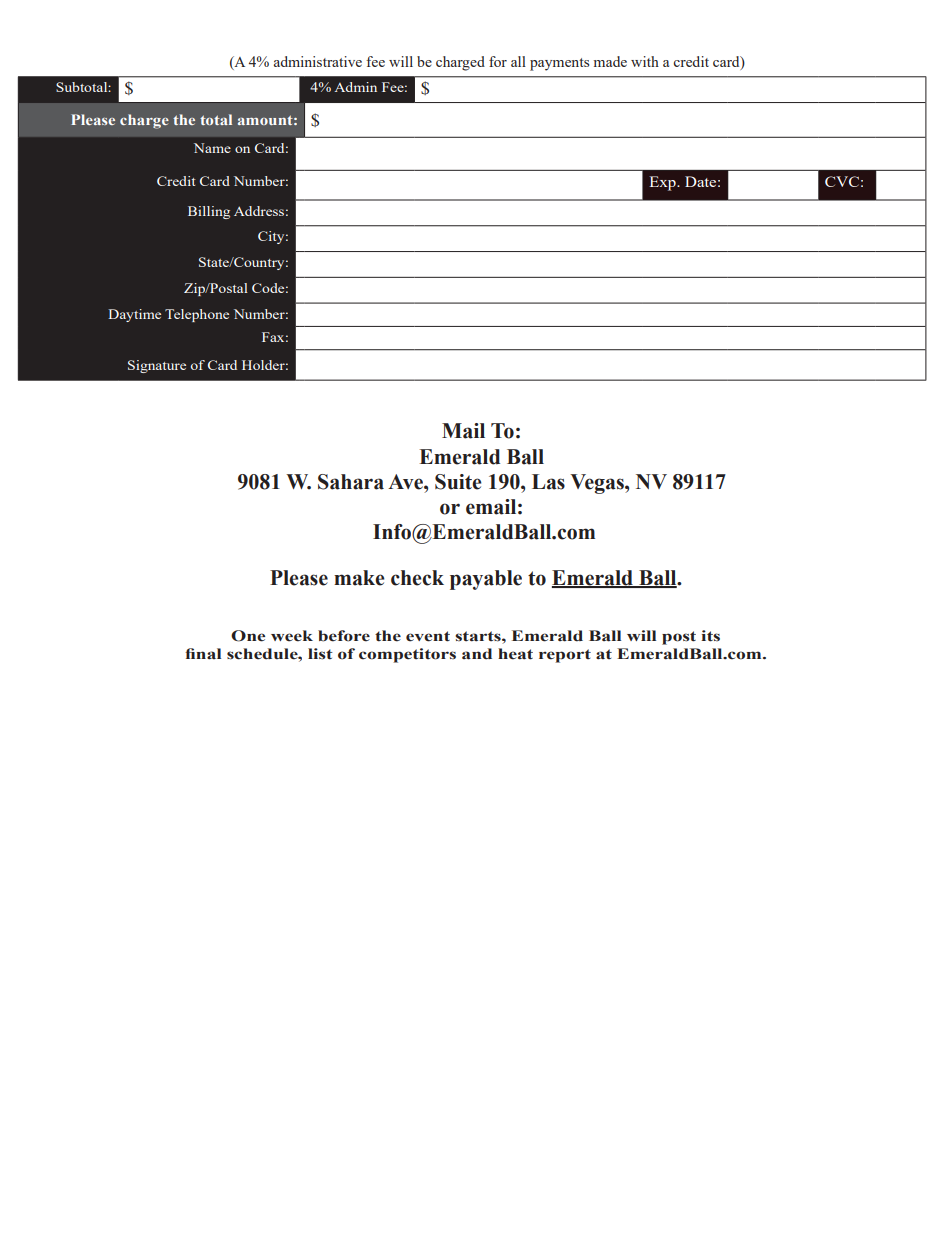 Image resolution: width=952 pixels, height=1233 pixels. Describe the element at coordinates (645, 61) in the document. I see `with` at that location.
